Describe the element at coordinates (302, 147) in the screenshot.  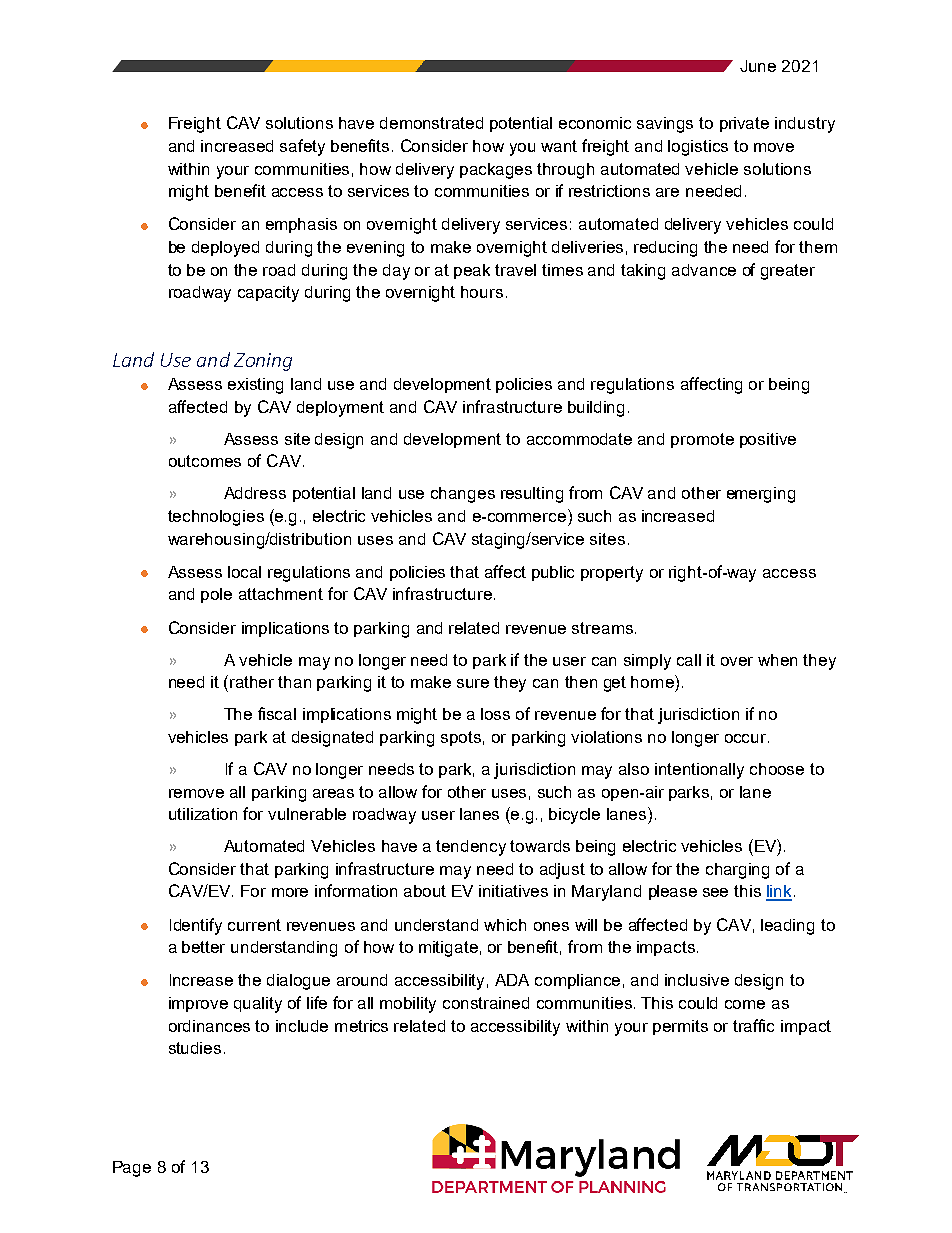
I see `safety` at that location.
